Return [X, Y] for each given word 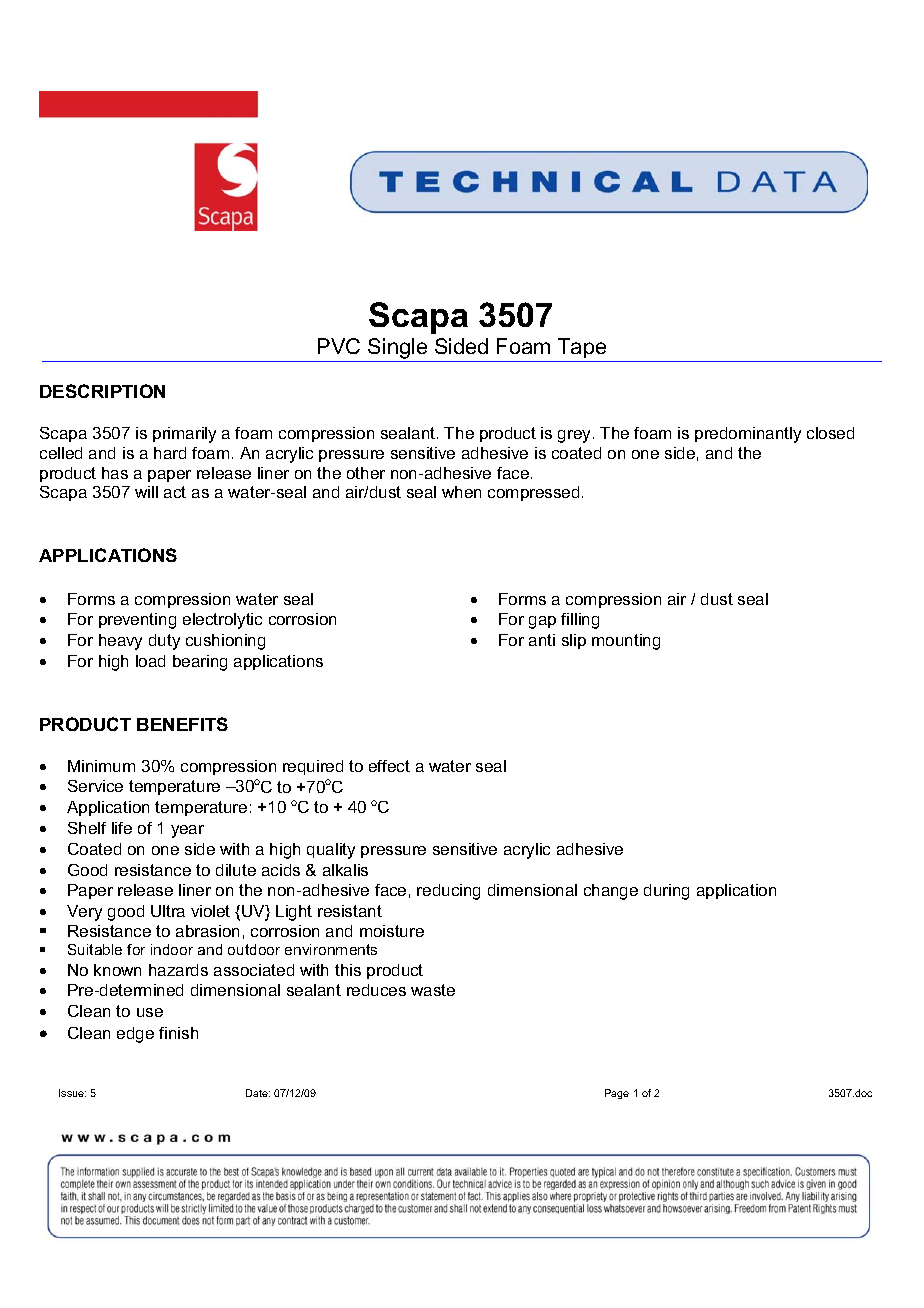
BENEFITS [182, 724]
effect [389, 766]
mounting [626, 642]
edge [135, 1035]
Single [398, 350]
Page [617, 1094]
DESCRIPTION [102, 391]
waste [433, 990]
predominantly [748, 435]
